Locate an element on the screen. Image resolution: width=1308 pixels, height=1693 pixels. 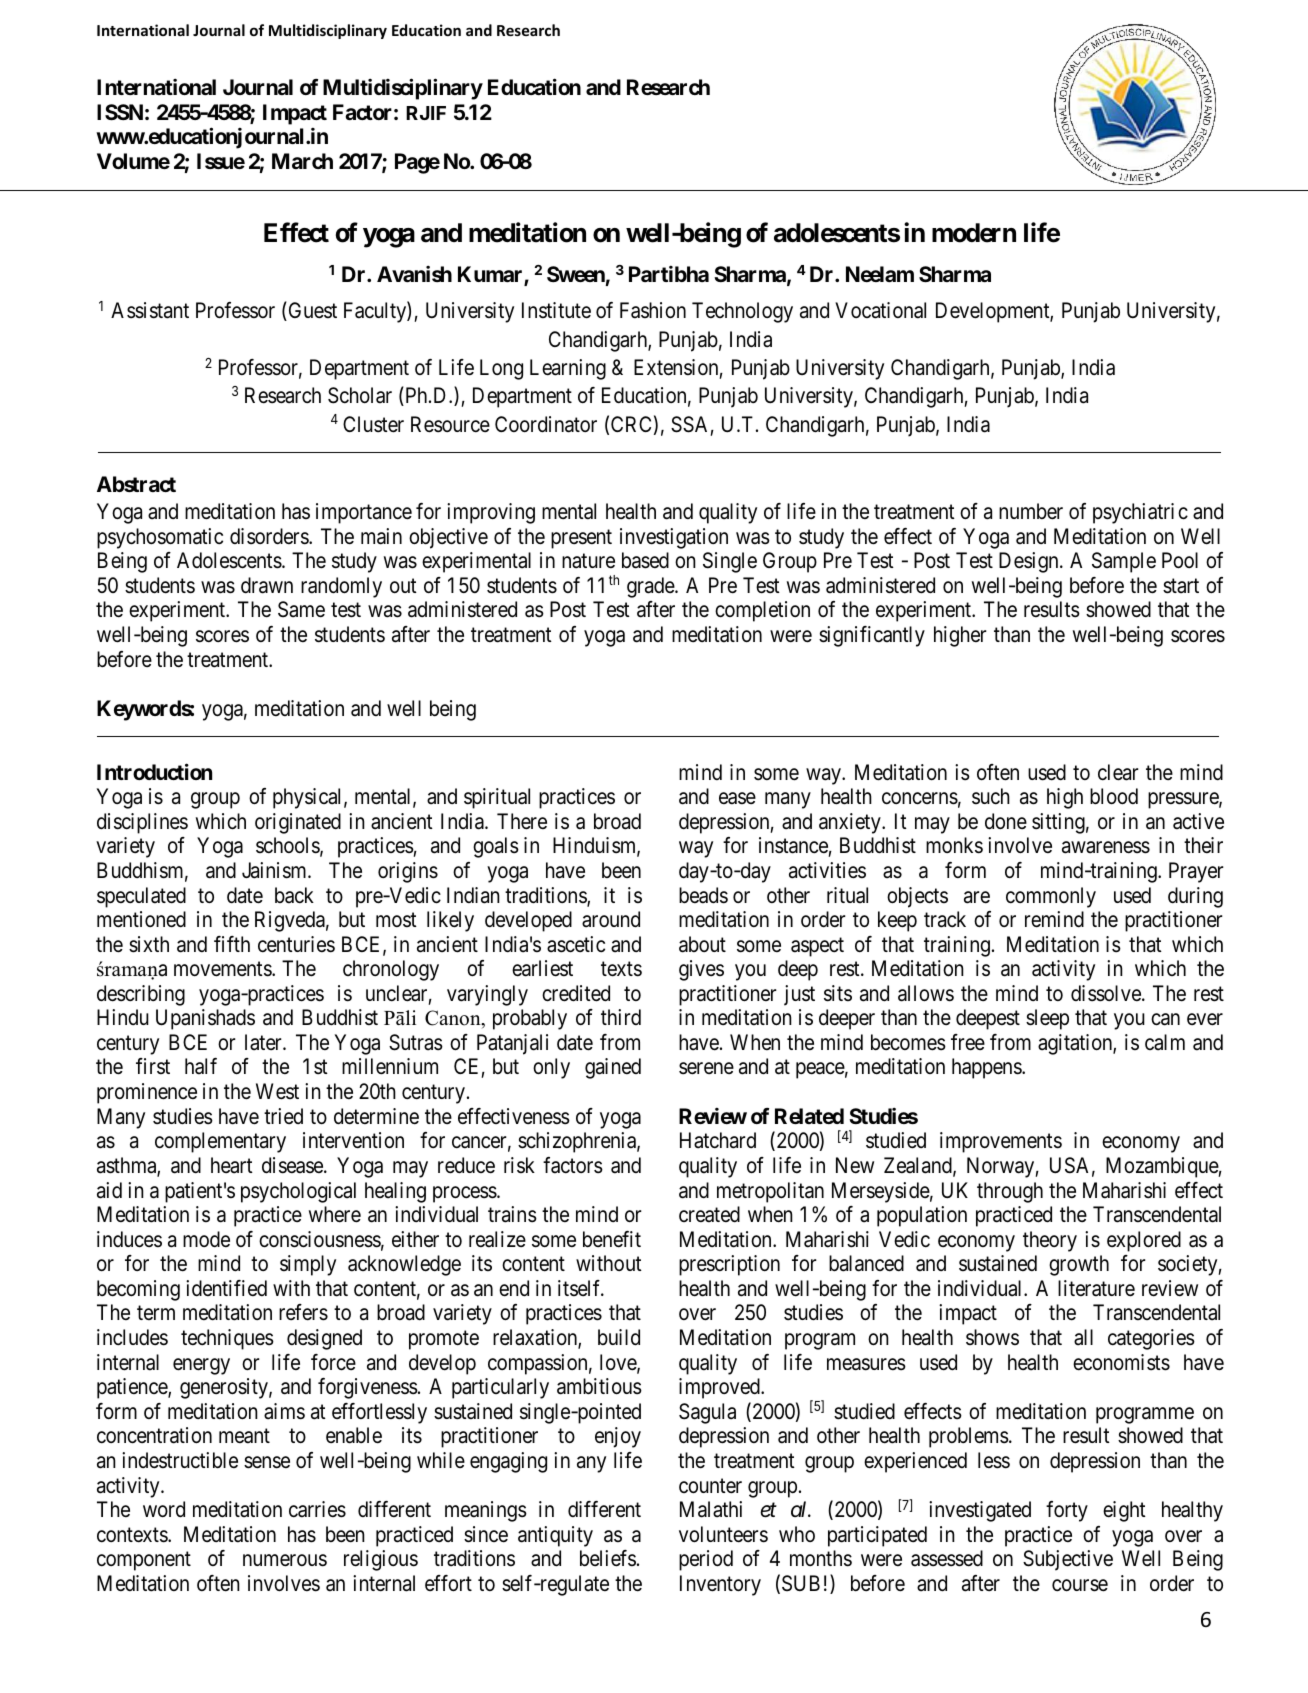
Vocational is located at coordinates (880, 310).
